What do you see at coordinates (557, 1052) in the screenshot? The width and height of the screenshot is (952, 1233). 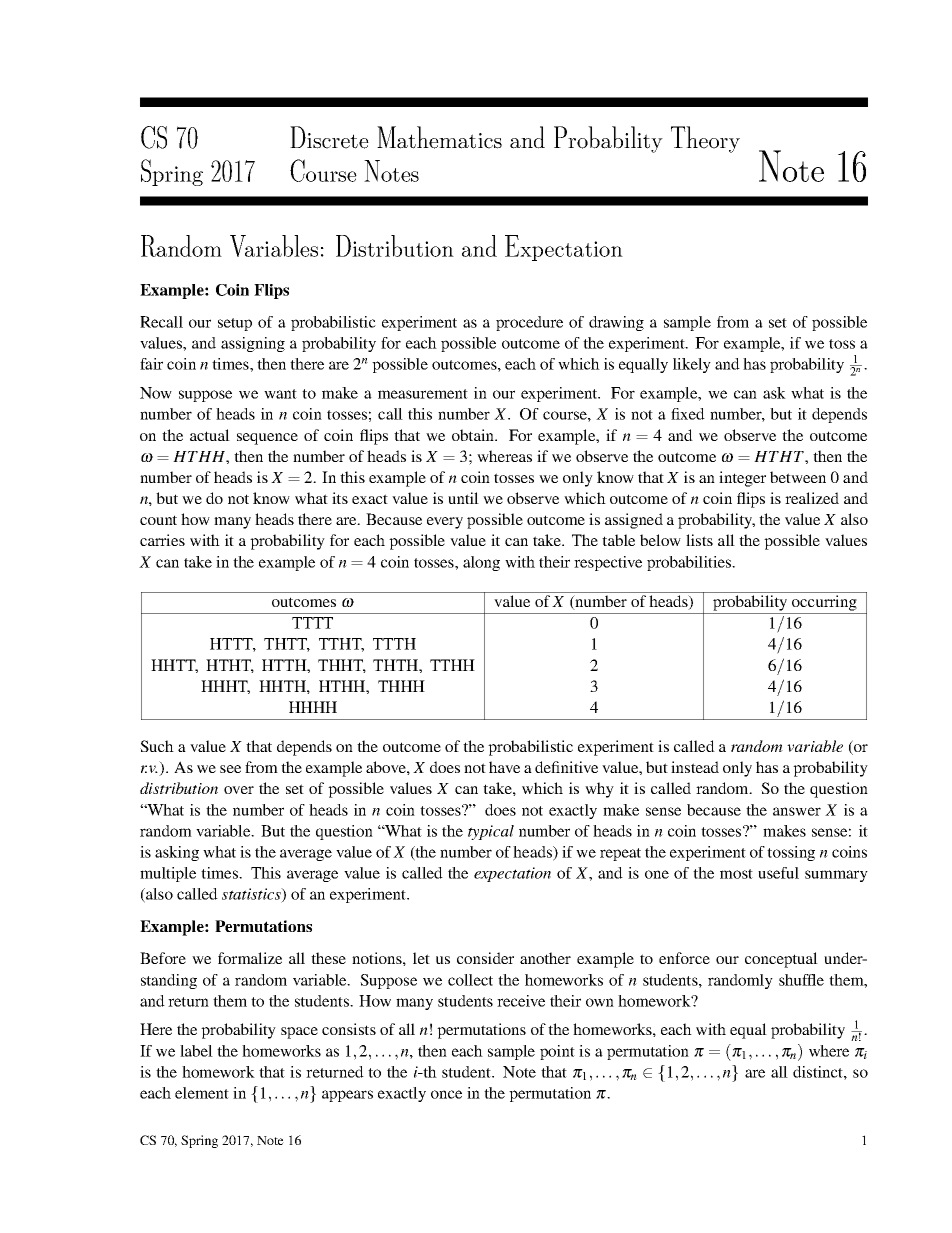 I see `point` at bounding box center [557, 1052].
